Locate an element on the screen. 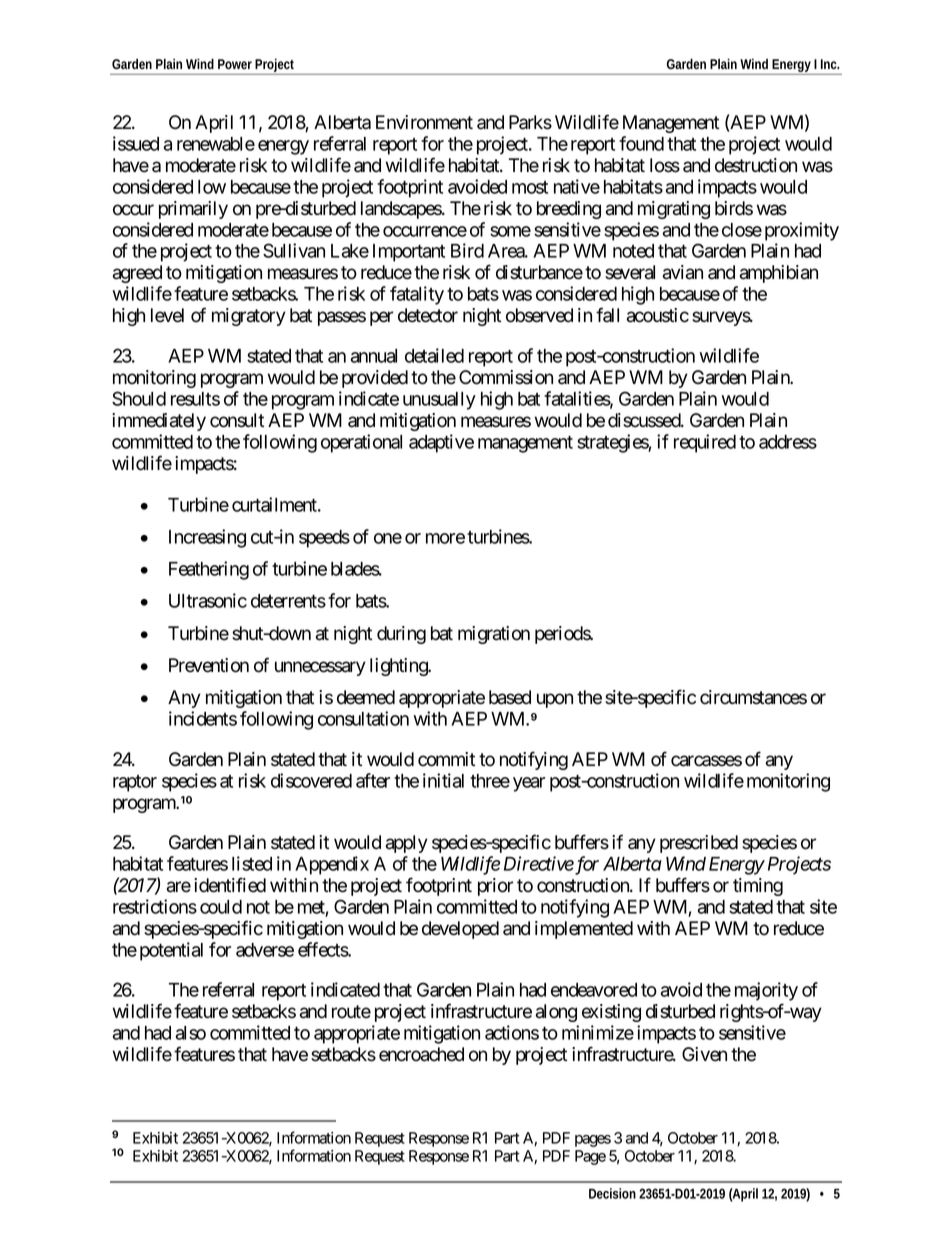  Power is located at coordinates (235, 64).
